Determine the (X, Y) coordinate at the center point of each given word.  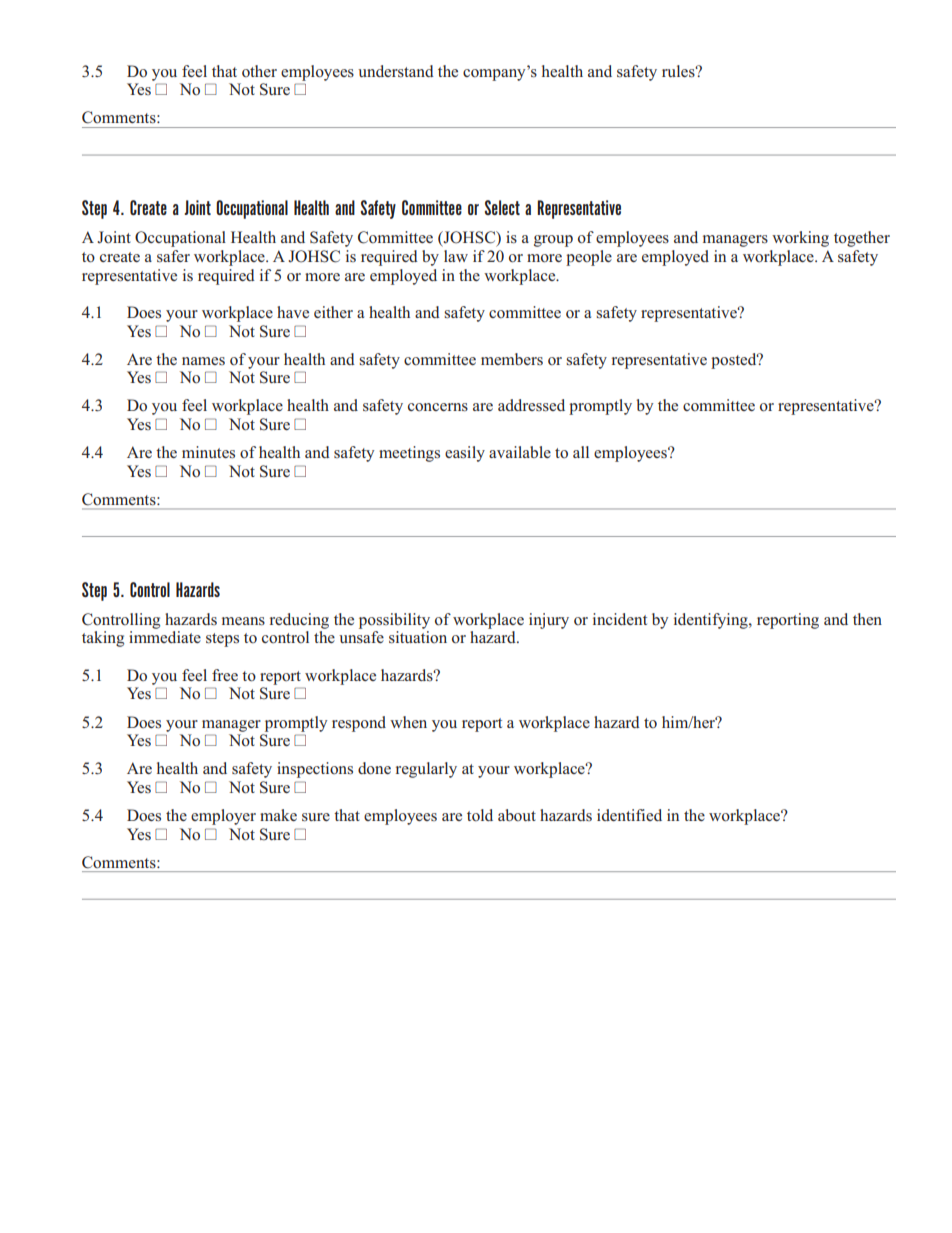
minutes (208, 452)
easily (465, 454)
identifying (712, 621)
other (259, 71)
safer (173, 256)
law (456, 256)
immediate (165, 637)
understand (396, 71)
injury (549, 621)
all (581, 452)
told (480, 815)
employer (223, 817)
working (800, 239)
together (862, 239)
